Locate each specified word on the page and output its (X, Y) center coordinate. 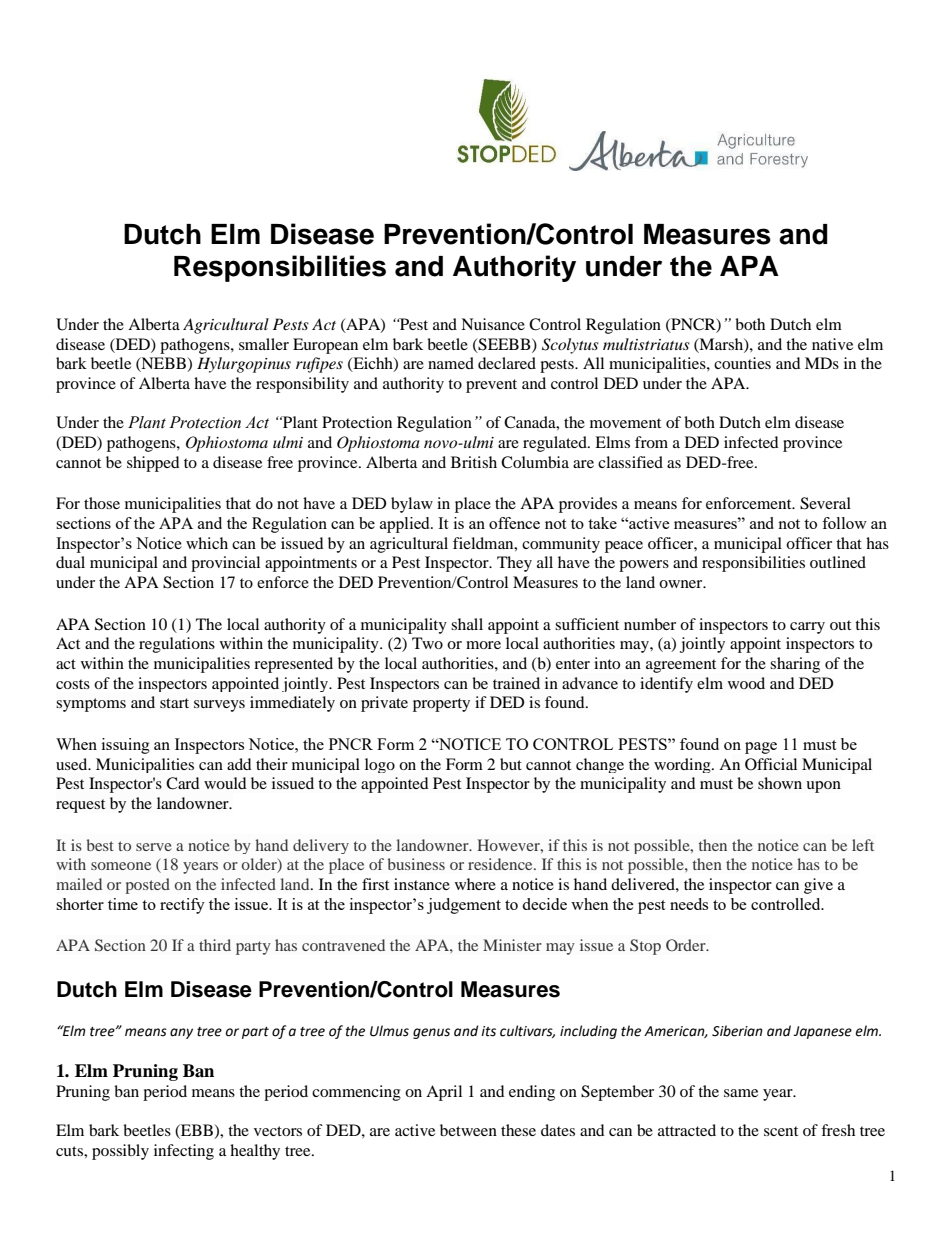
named (451, 363)
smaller (264, 344)
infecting (184, 1152)
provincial (225, 564)
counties (742, 363)
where (475, 884)
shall (467, 624)
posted (147, 886)
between (468, 1130)
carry (807, 628)
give (818, 886)
